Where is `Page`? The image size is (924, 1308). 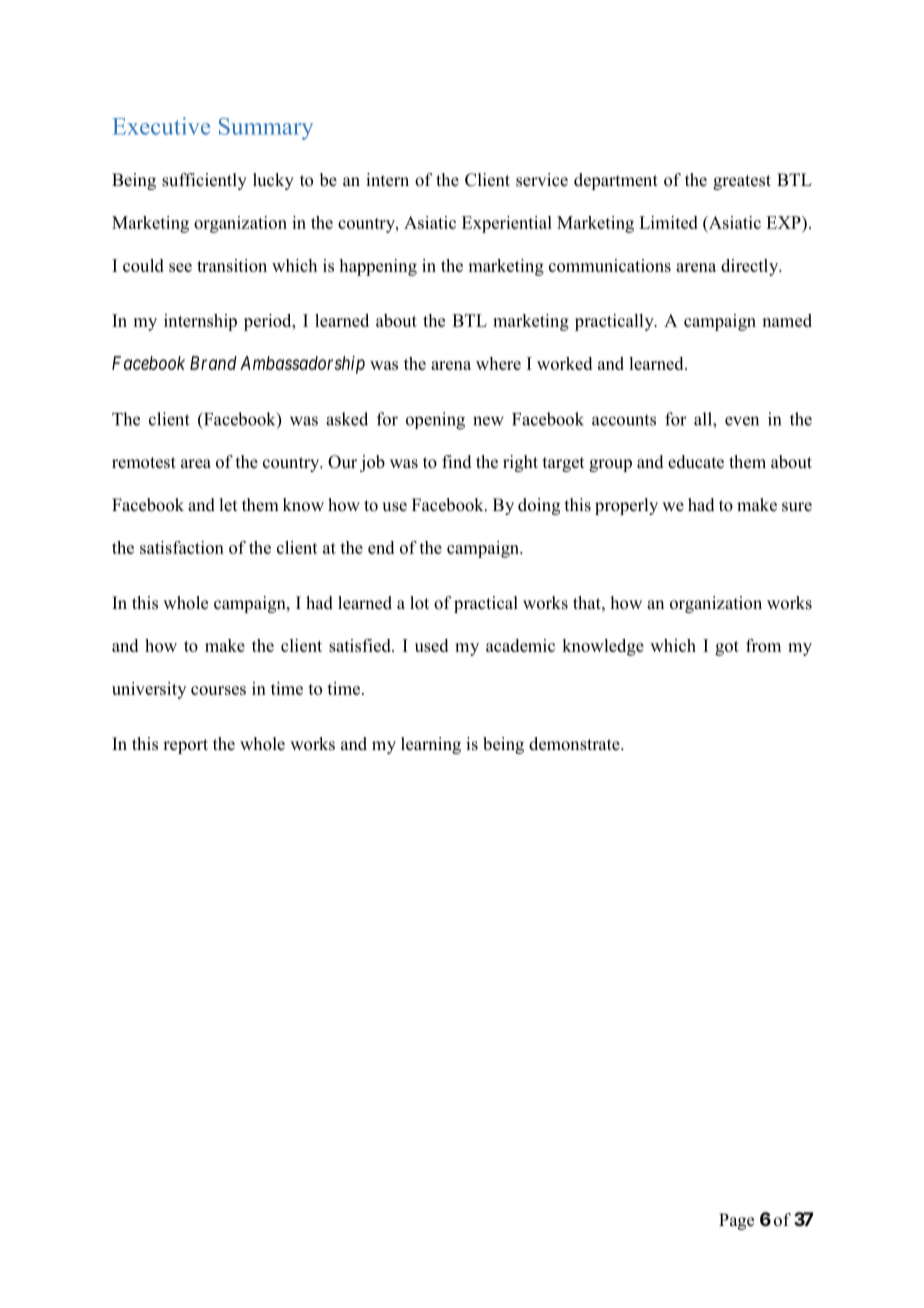
Page is located at coordinates (736, 1221).
